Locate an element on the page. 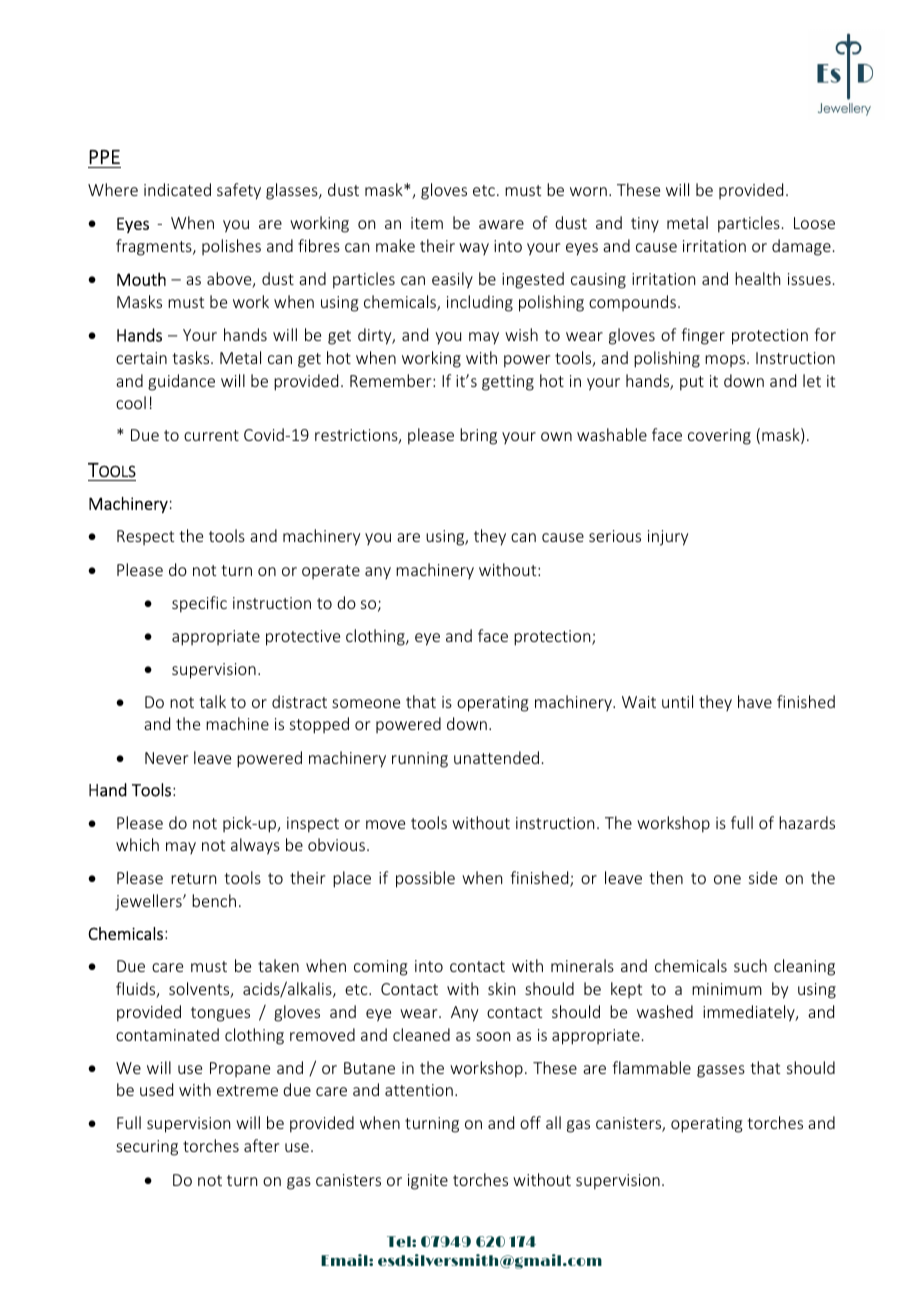  injury is located at coordinates (668, 538).
